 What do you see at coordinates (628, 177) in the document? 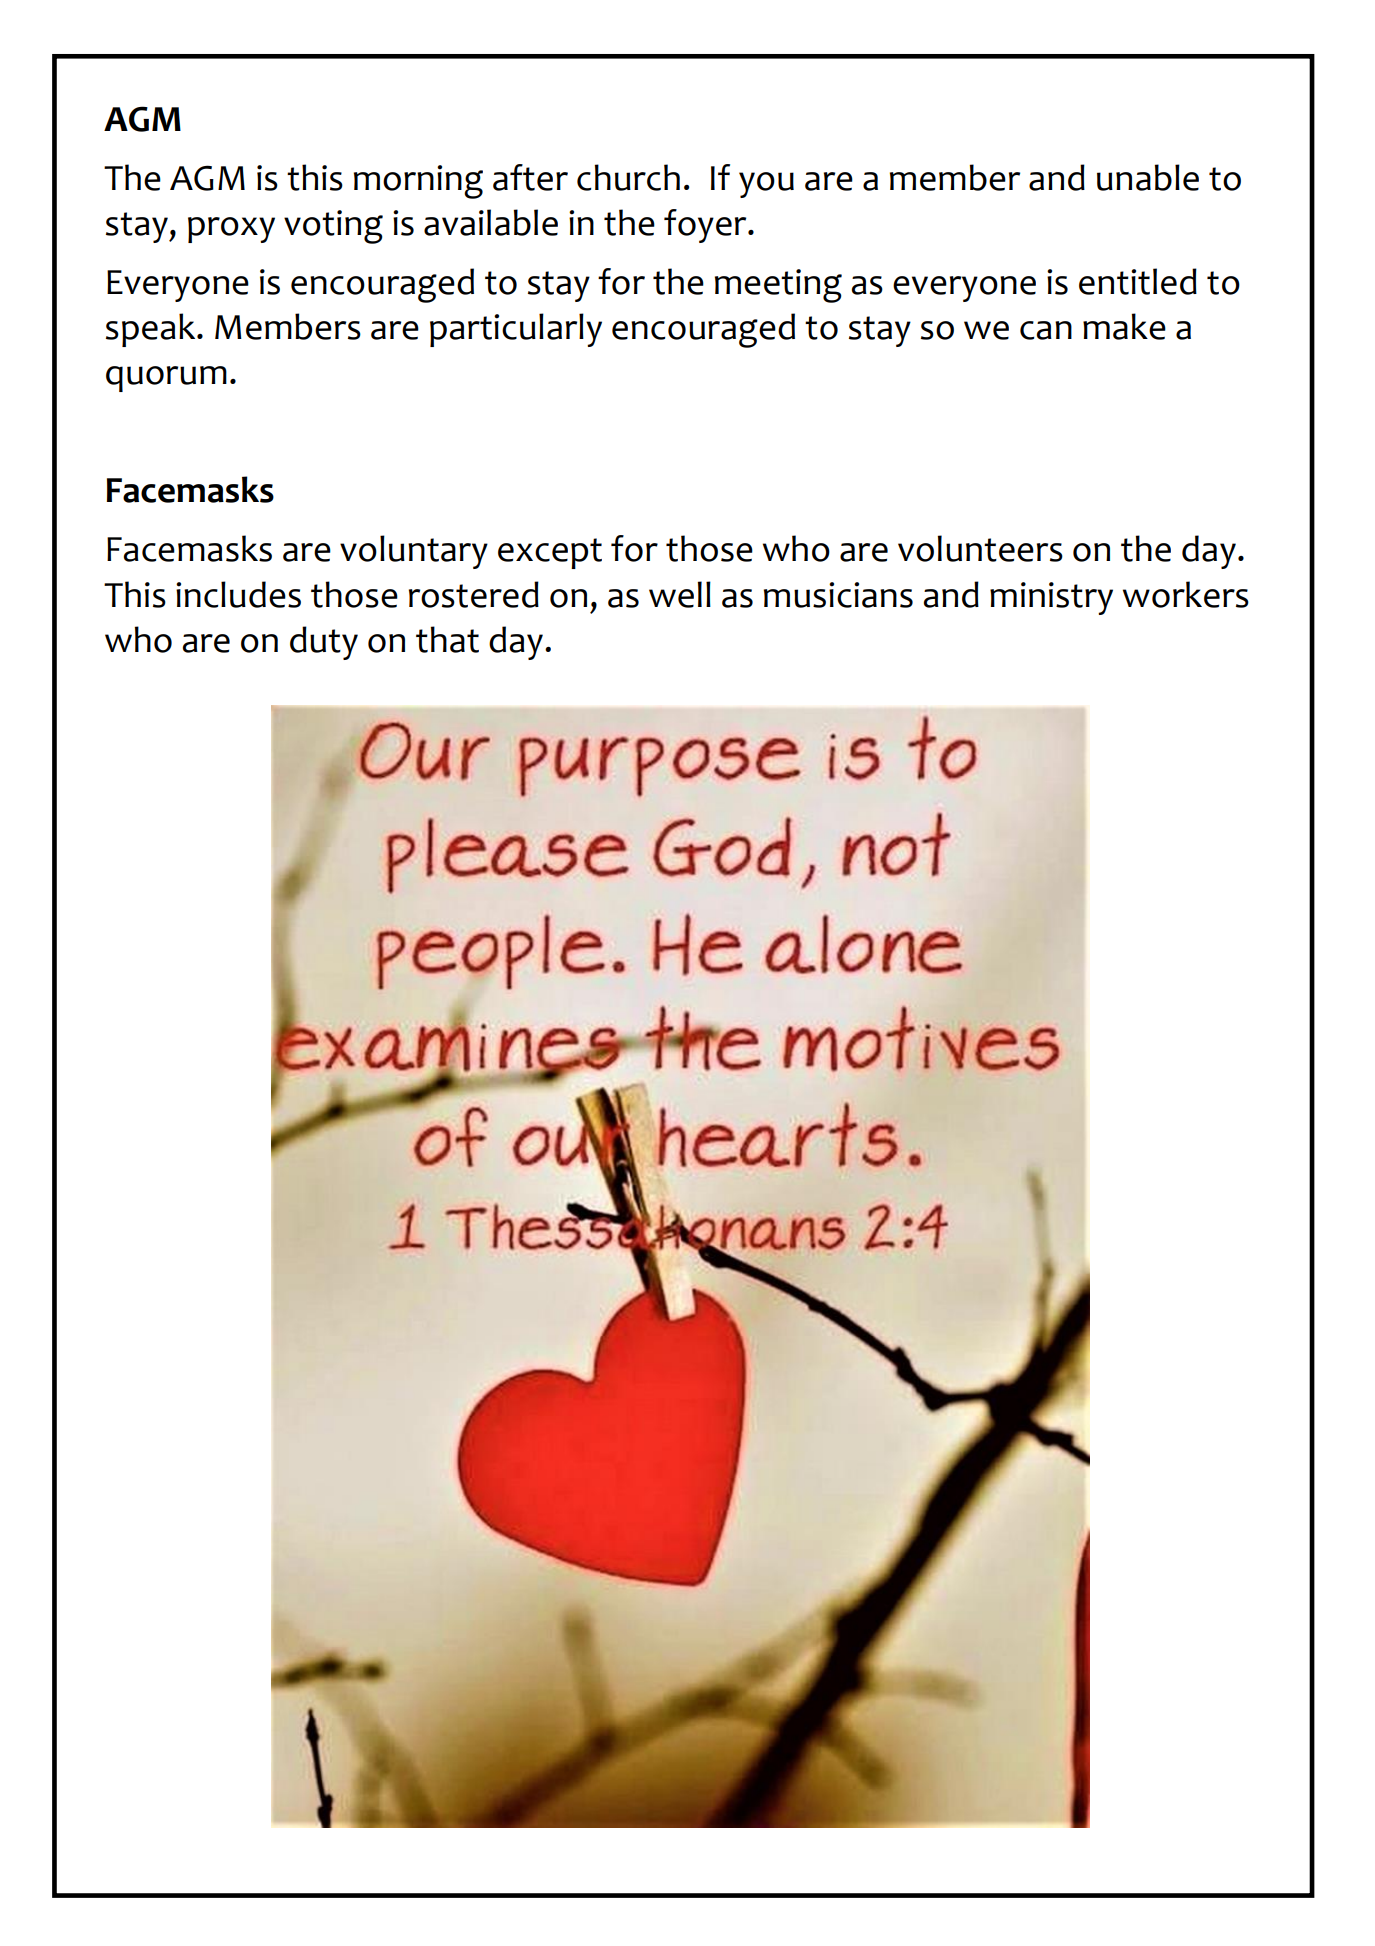
I see `church` at bounding box center [628, 177].
